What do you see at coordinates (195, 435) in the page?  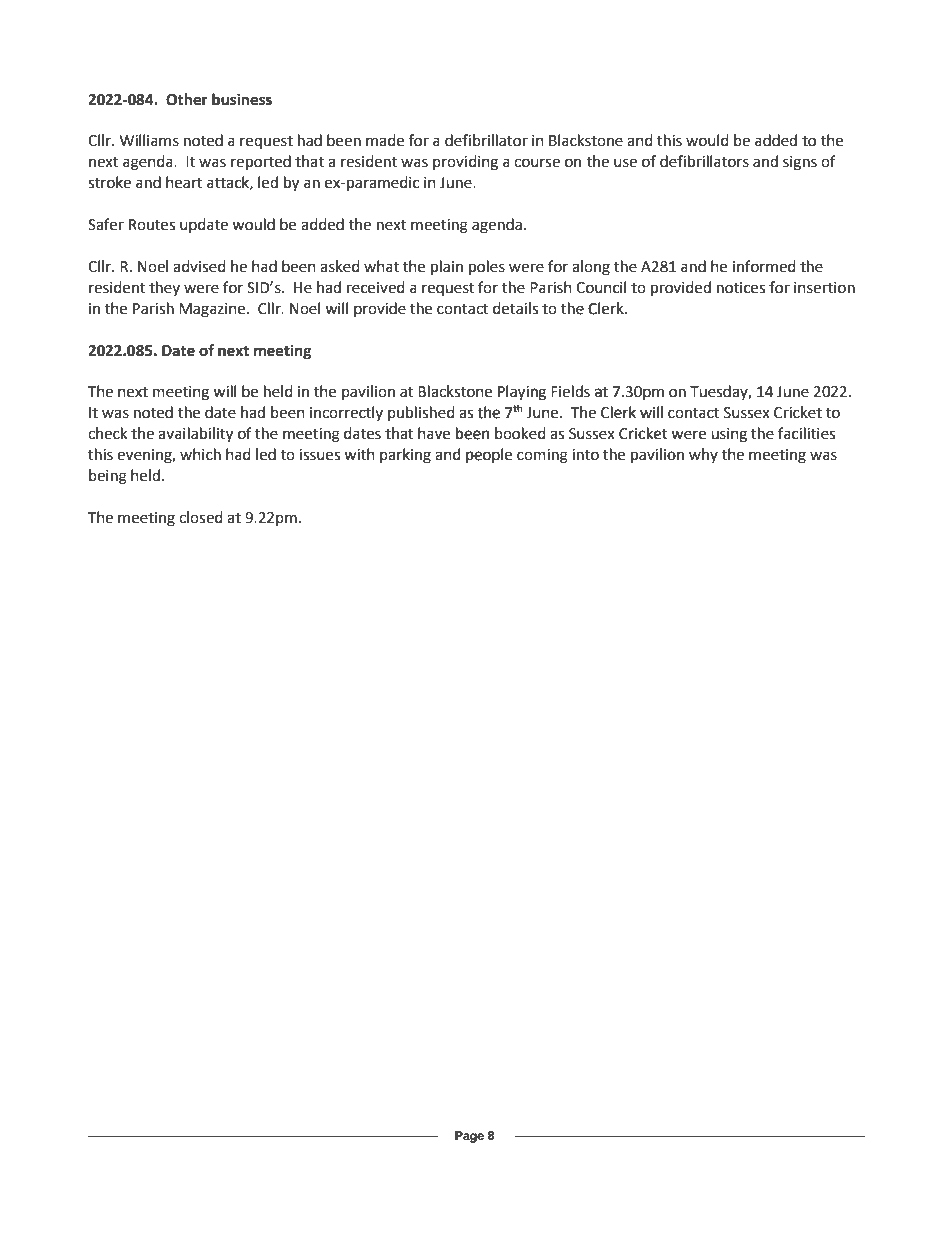 I see `availability` at bounding box center [195, 435].
